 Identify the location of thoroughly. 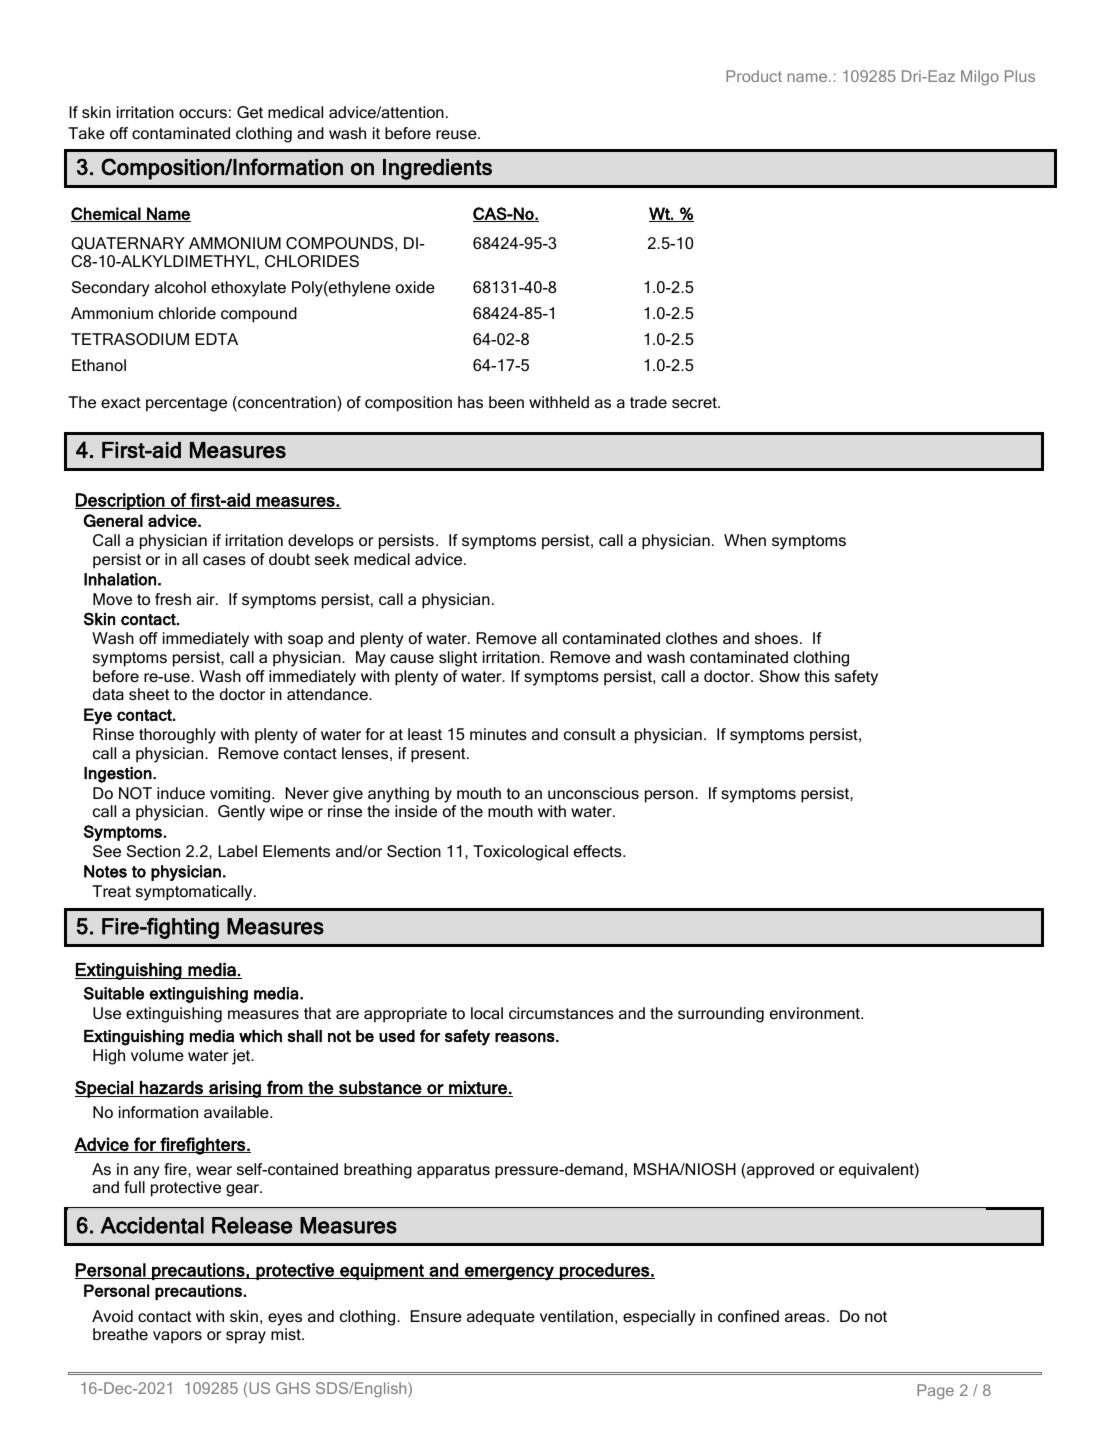
(177, 736).
